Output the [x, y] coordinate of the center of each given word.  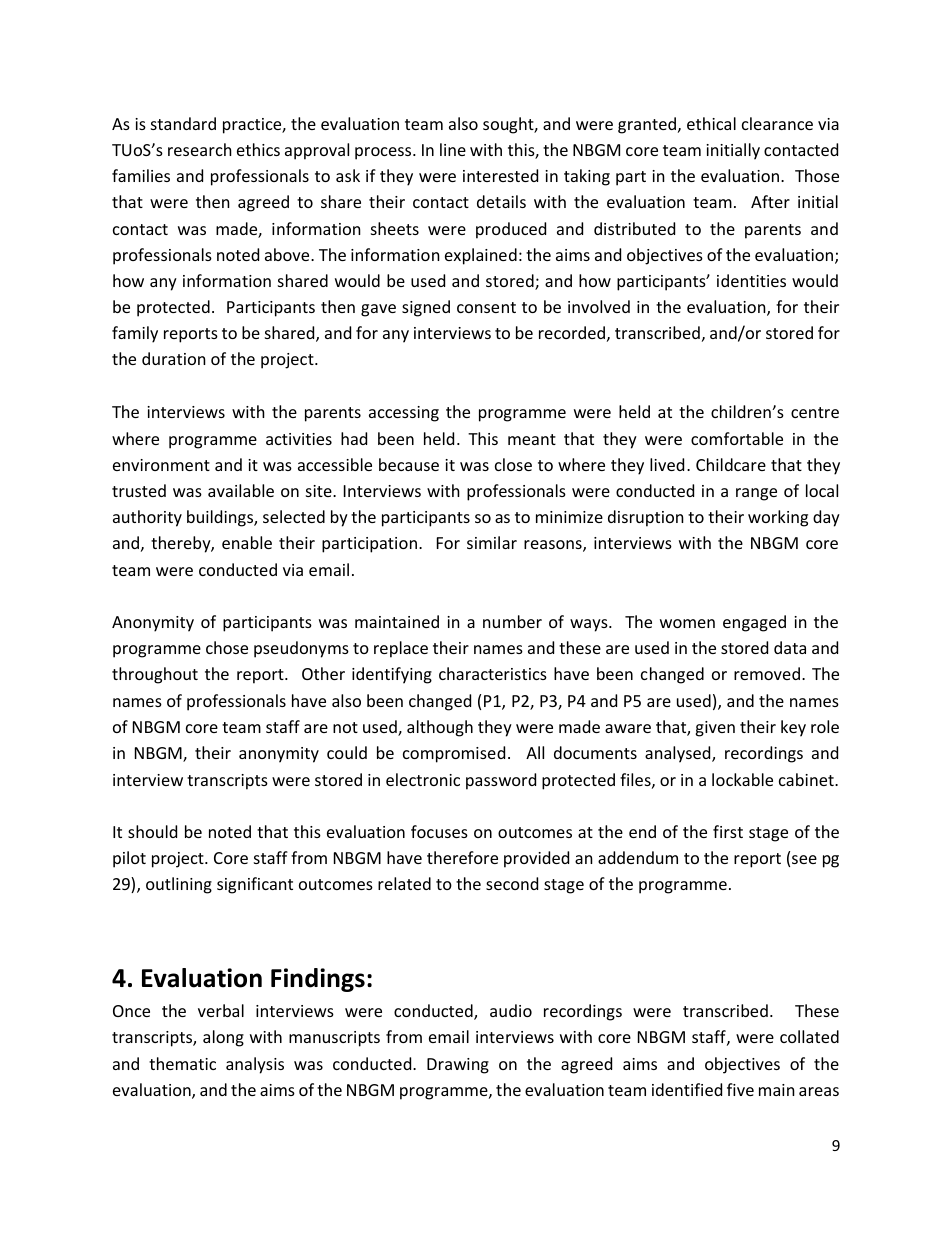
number [512, 621]
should [152, 831]
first [728, 831]
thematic [182, 1063]
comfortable [737, 438]
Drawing [458, 1066]
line [453, 149]
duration [174, 358]
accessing [404, 414]
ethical [711, 123]
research [200, 149]
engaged [754, 623]
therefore [462, 857]
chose [227, 647]
